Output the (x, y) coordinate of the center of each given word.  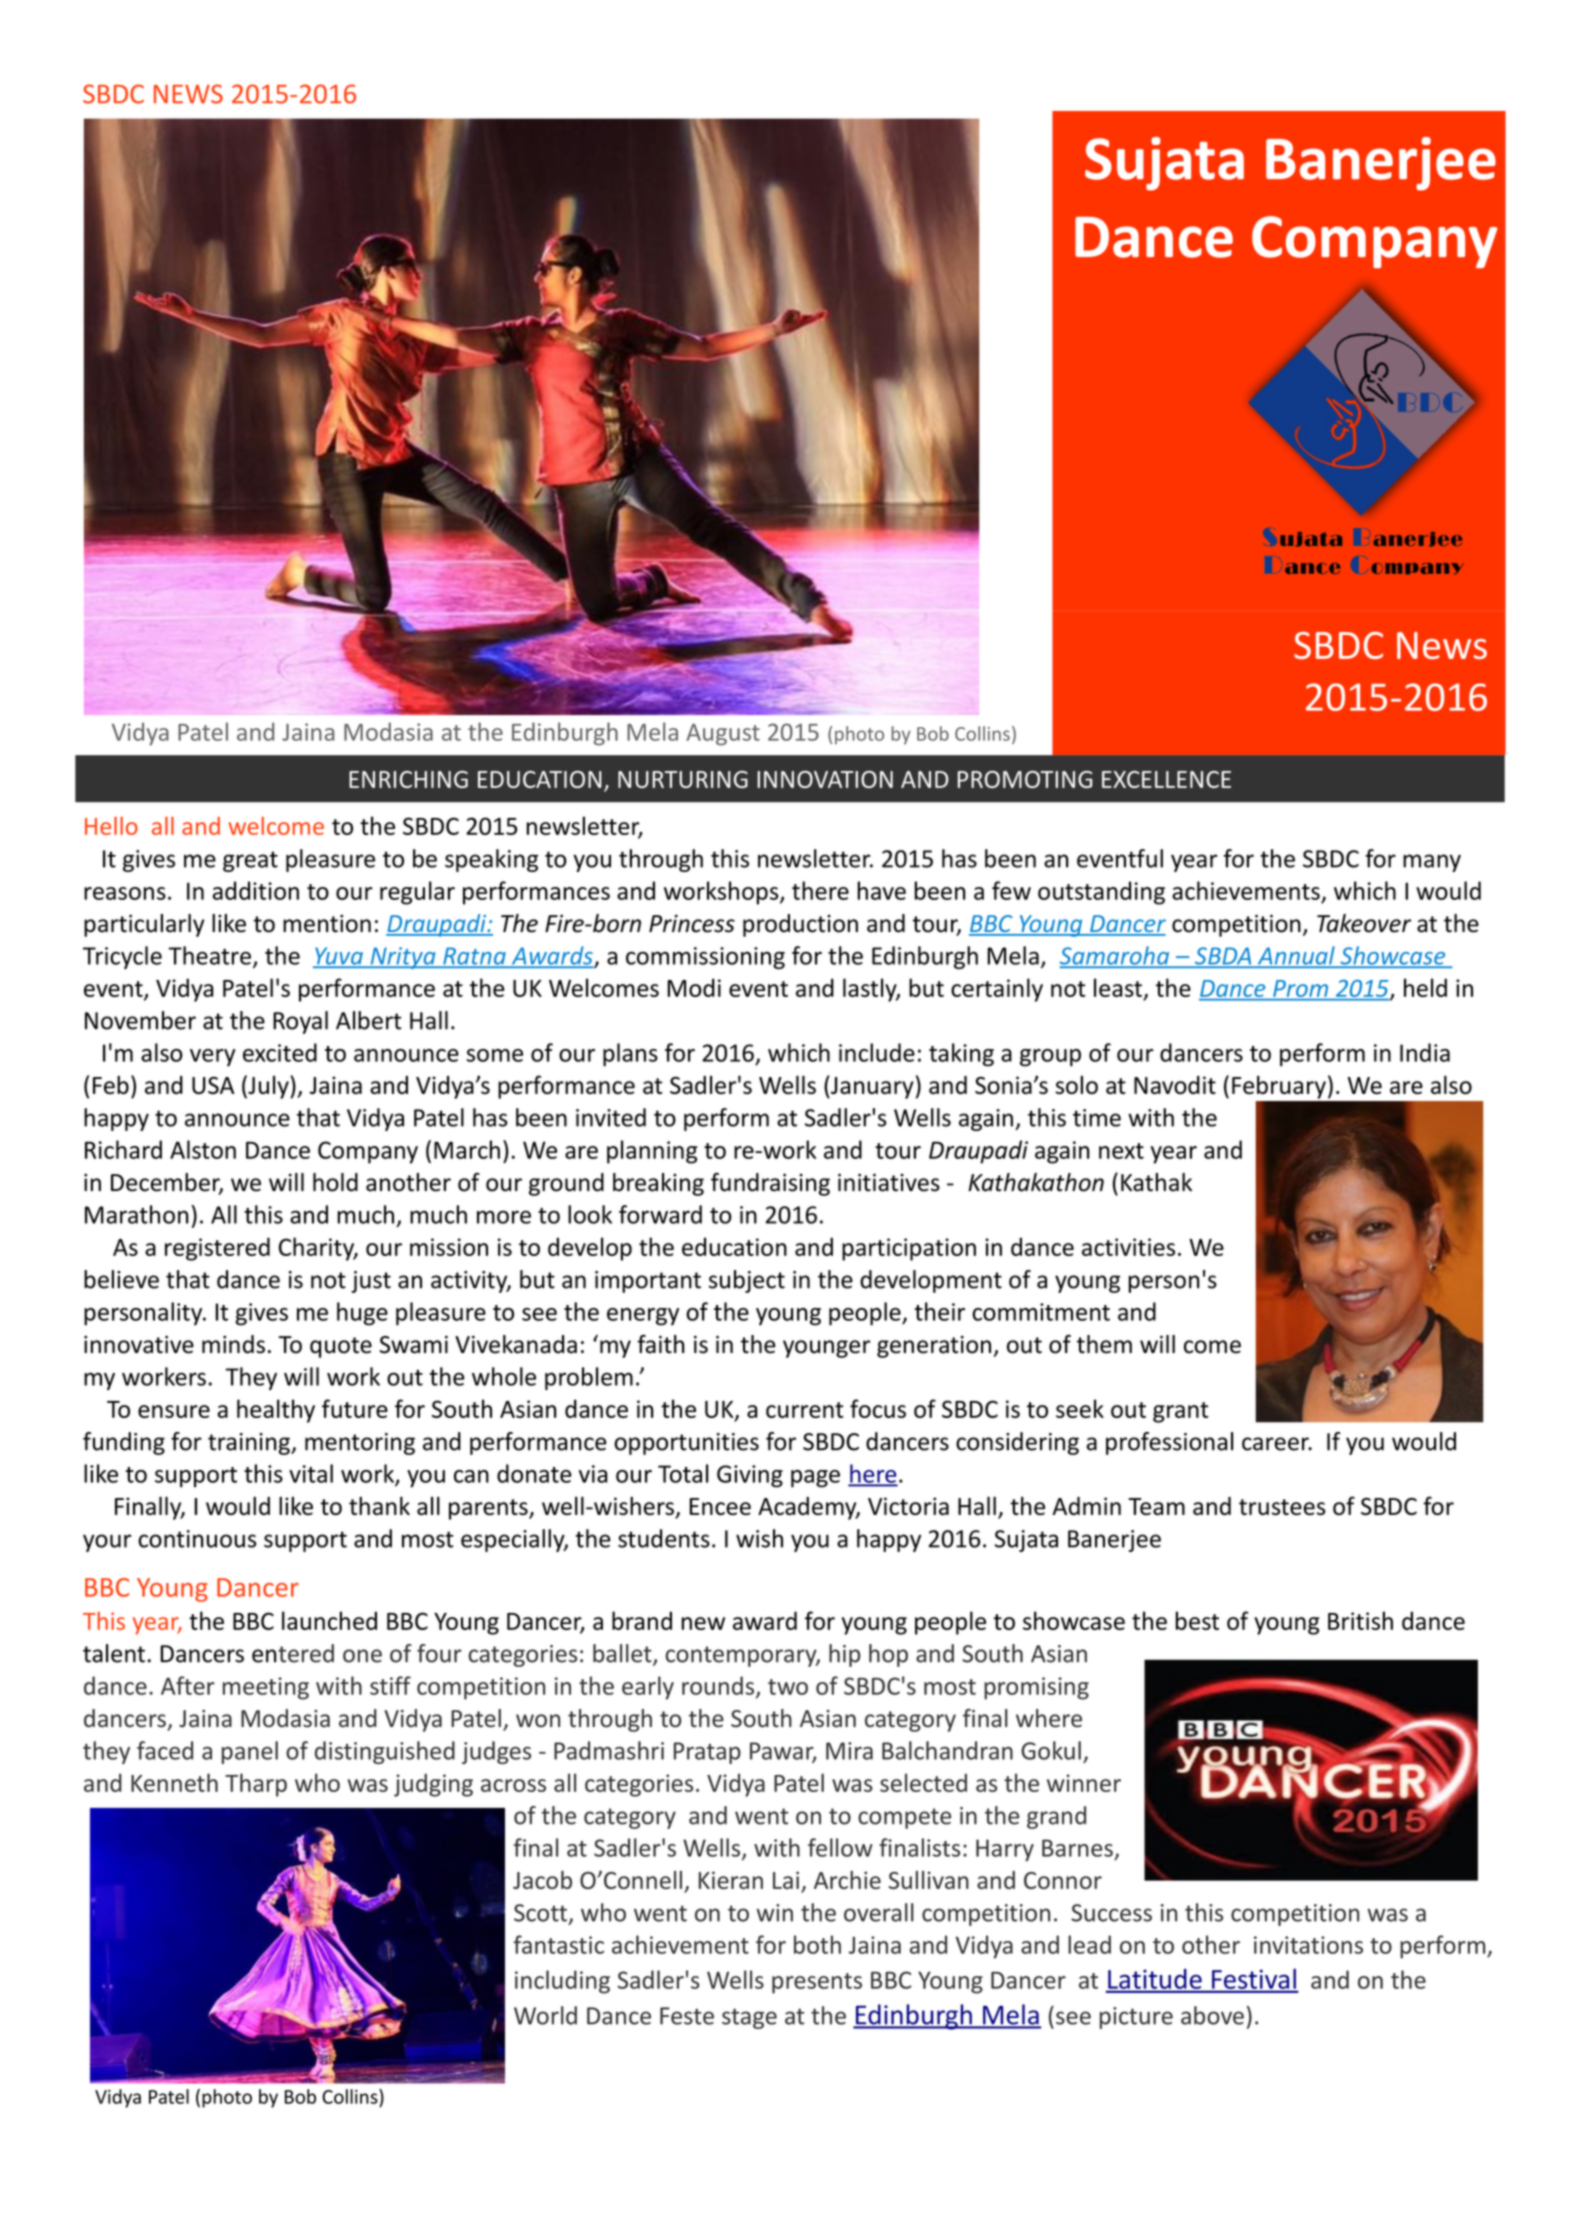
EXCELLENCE (1166, 779)
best (1197, 1620)
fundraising (770, 1184)
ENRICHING (408, 779)
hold (335, 1182)
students (664, 1538)
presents (817, 1983)
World (545, 2015)
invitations (1308, 1945)
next (1121, 1151)
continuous (197, 1539)
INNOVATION (825, 779)
